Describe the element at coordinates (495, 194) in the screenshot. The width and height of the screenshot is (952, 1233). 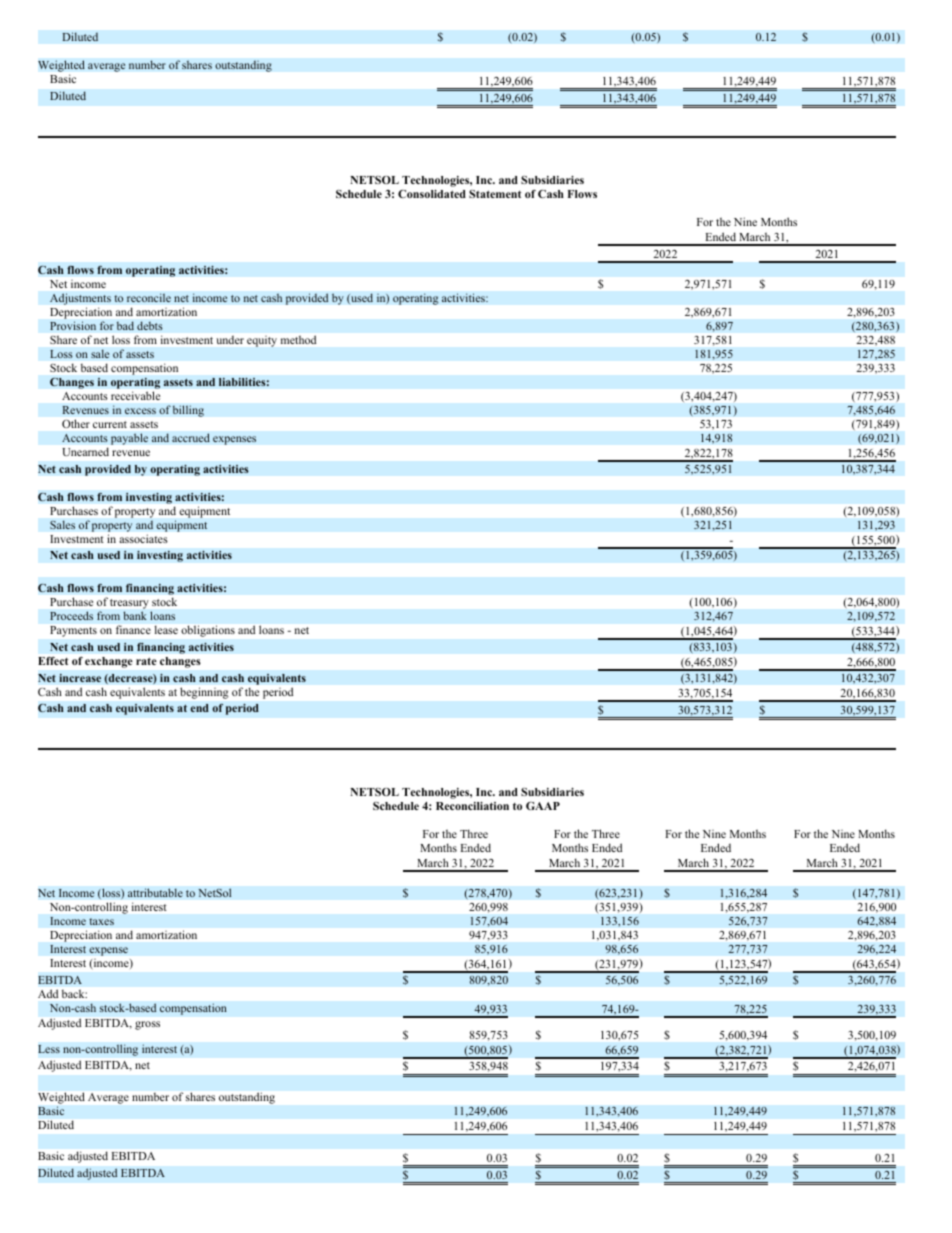
I see `Statement` at that location.
